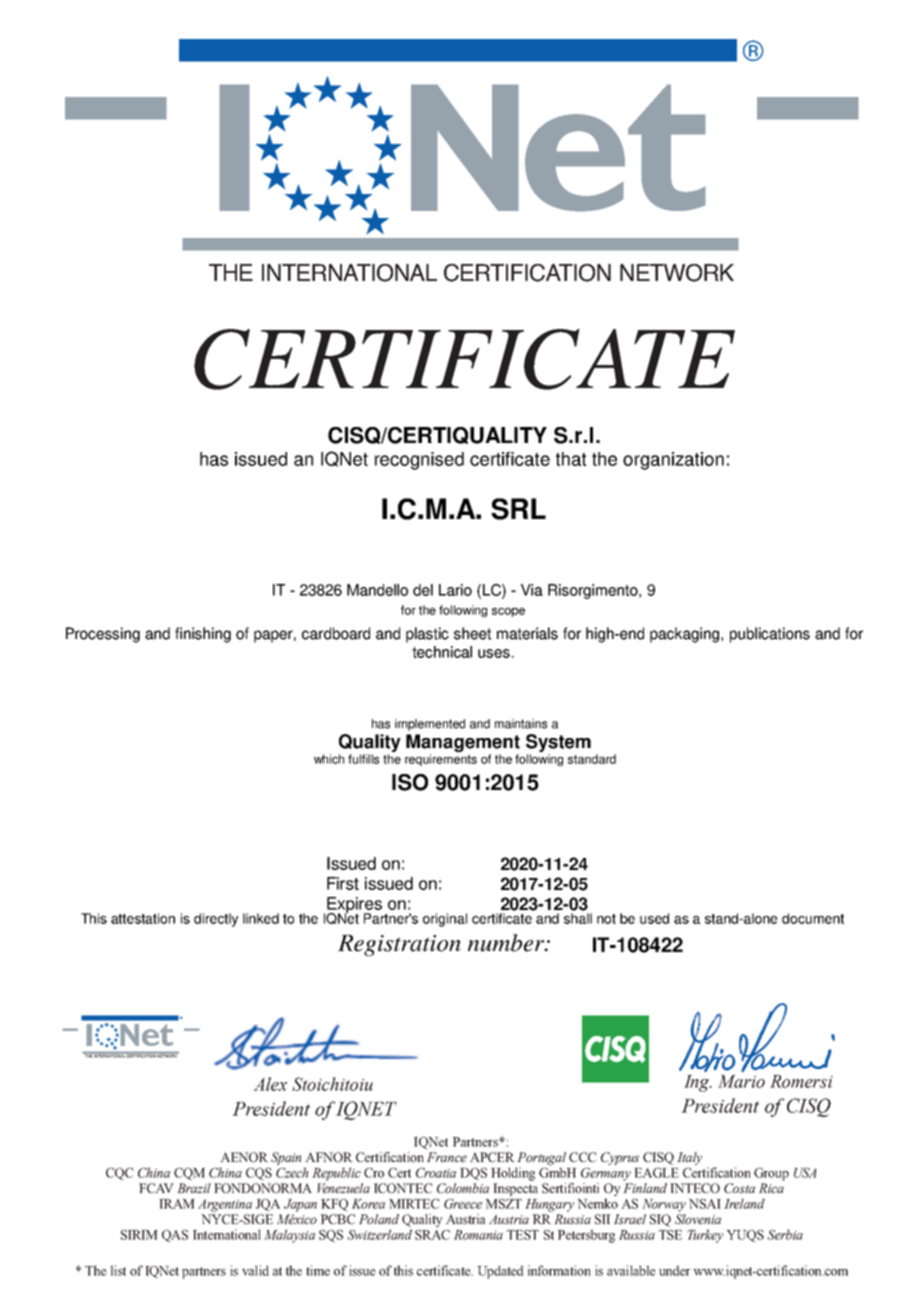 This image has width=924, height=1308. What do you see at coordinates (673, 461) in the image?
I see `organization` at bounding box center [673, 461].
